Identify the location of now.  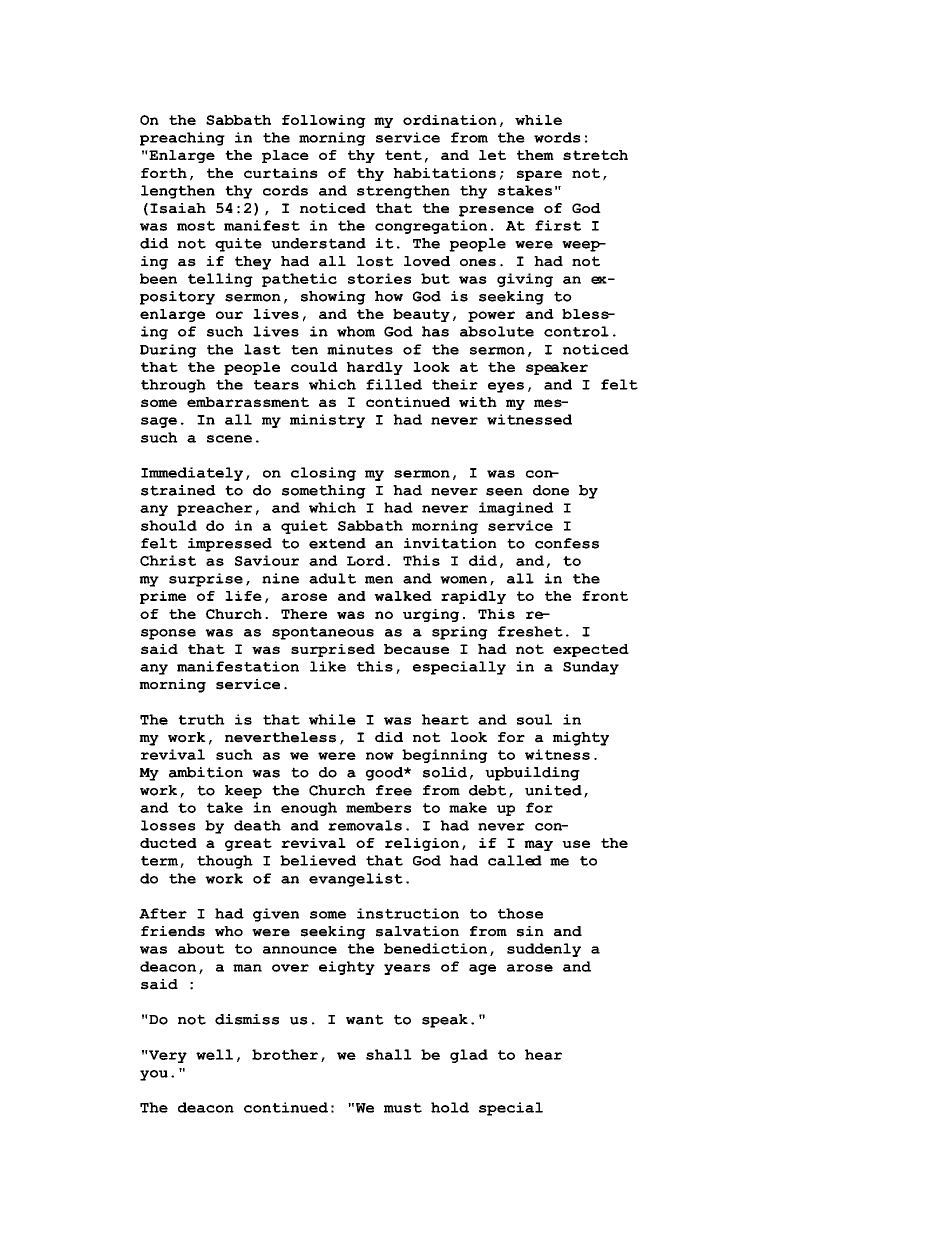
(380, 756).
